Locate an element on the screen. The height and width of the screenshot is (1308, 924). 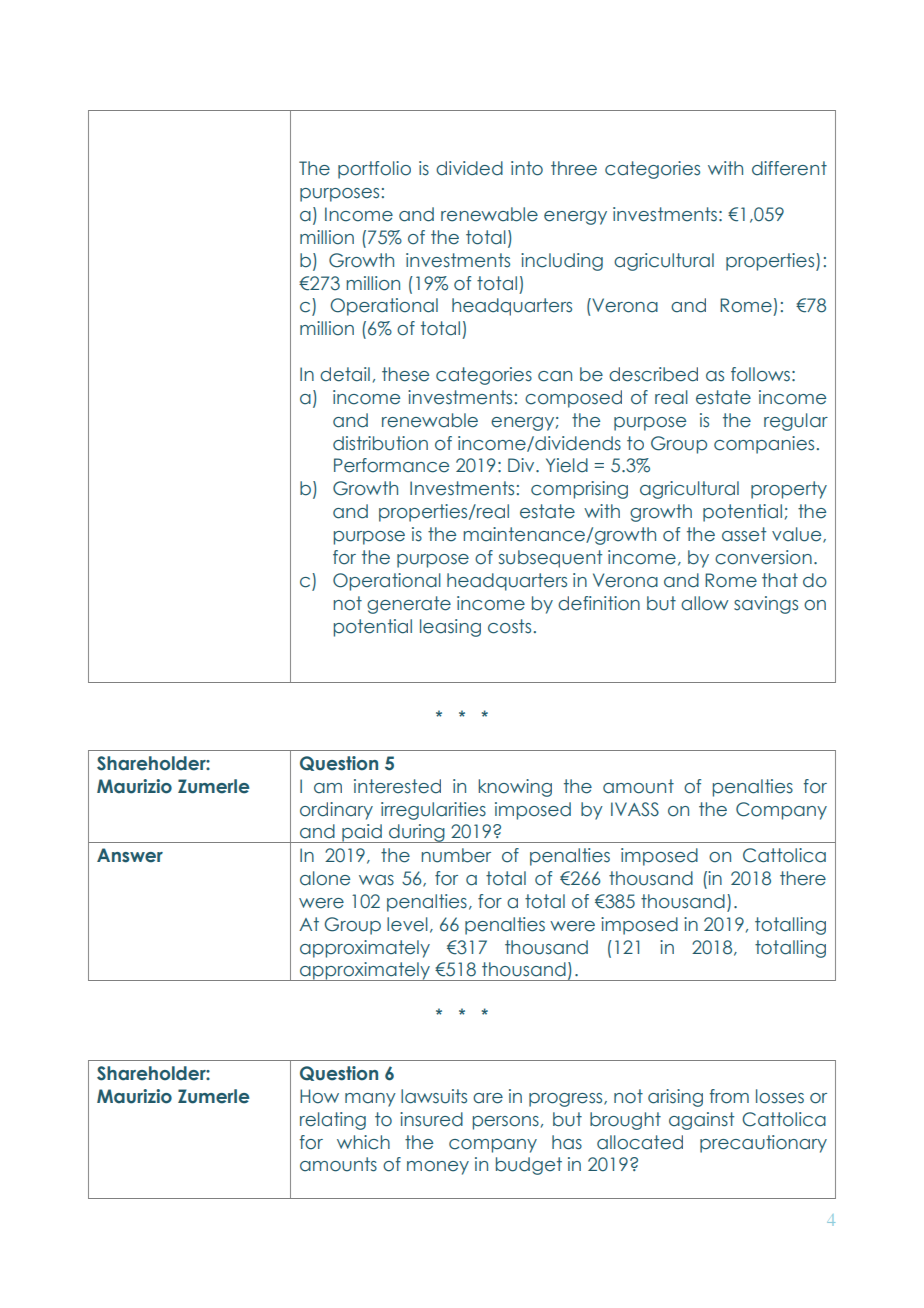
allow is located at coordinates (705, 603).
